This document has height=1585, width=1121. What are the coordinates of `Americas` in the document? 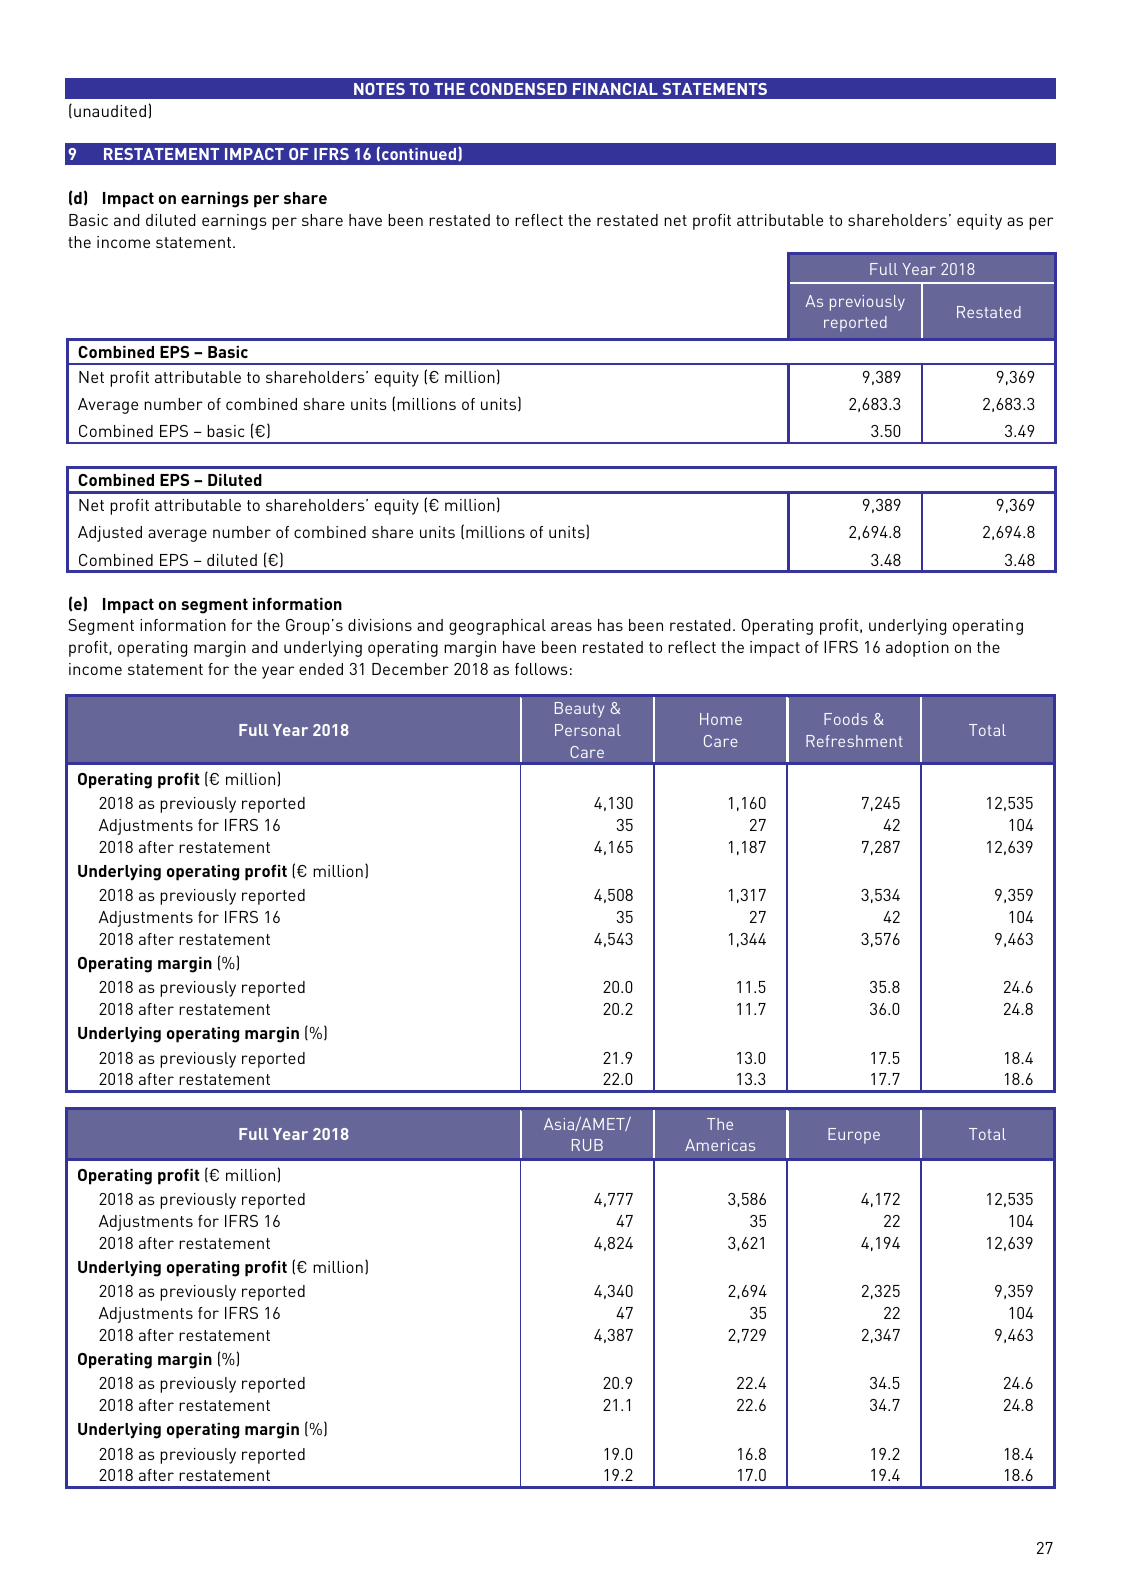 It's located at (720, 1145).
